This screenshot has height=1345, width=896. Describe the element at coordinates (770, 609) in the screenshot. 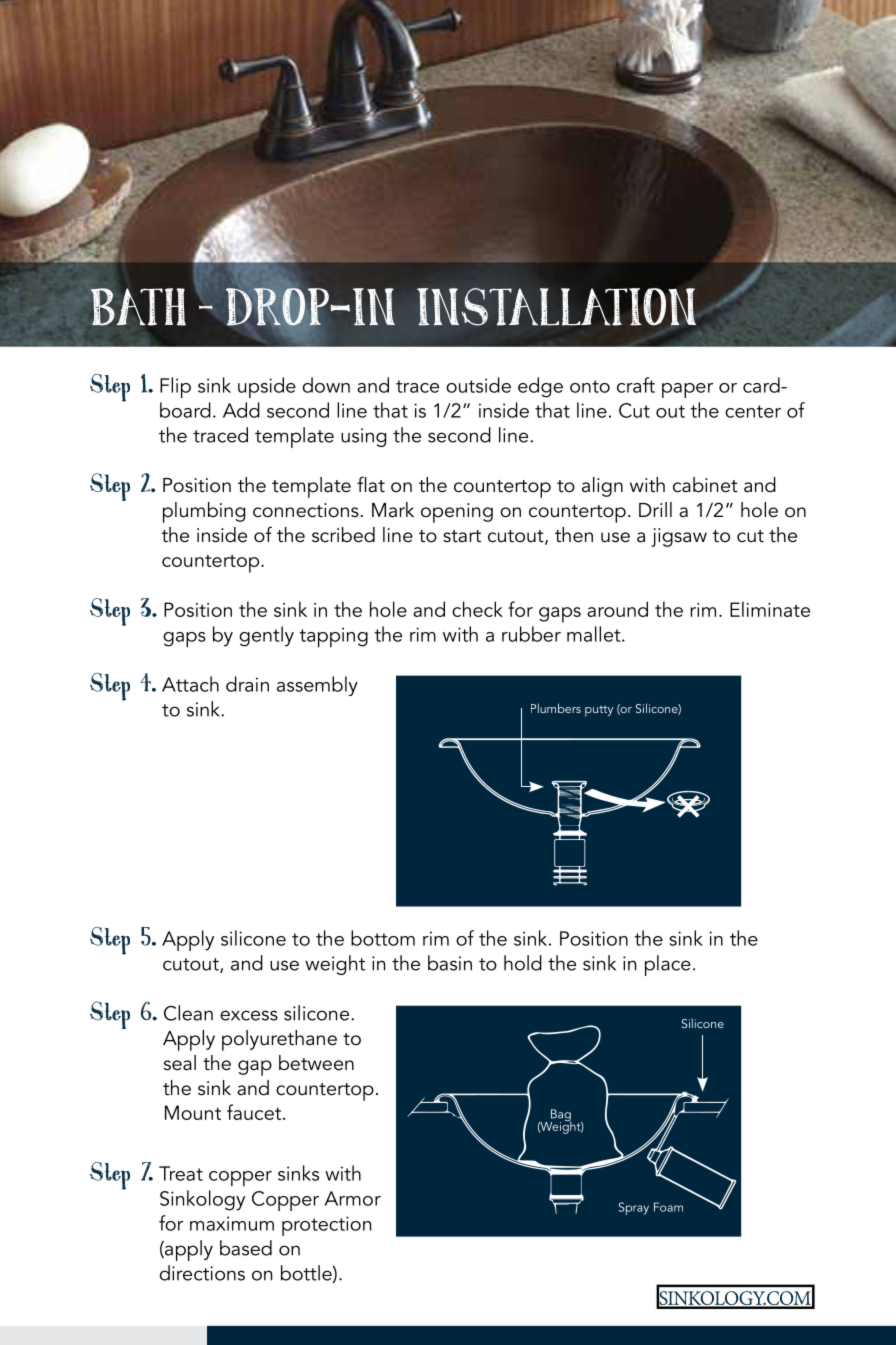

I see `Eliminate` at that location.
